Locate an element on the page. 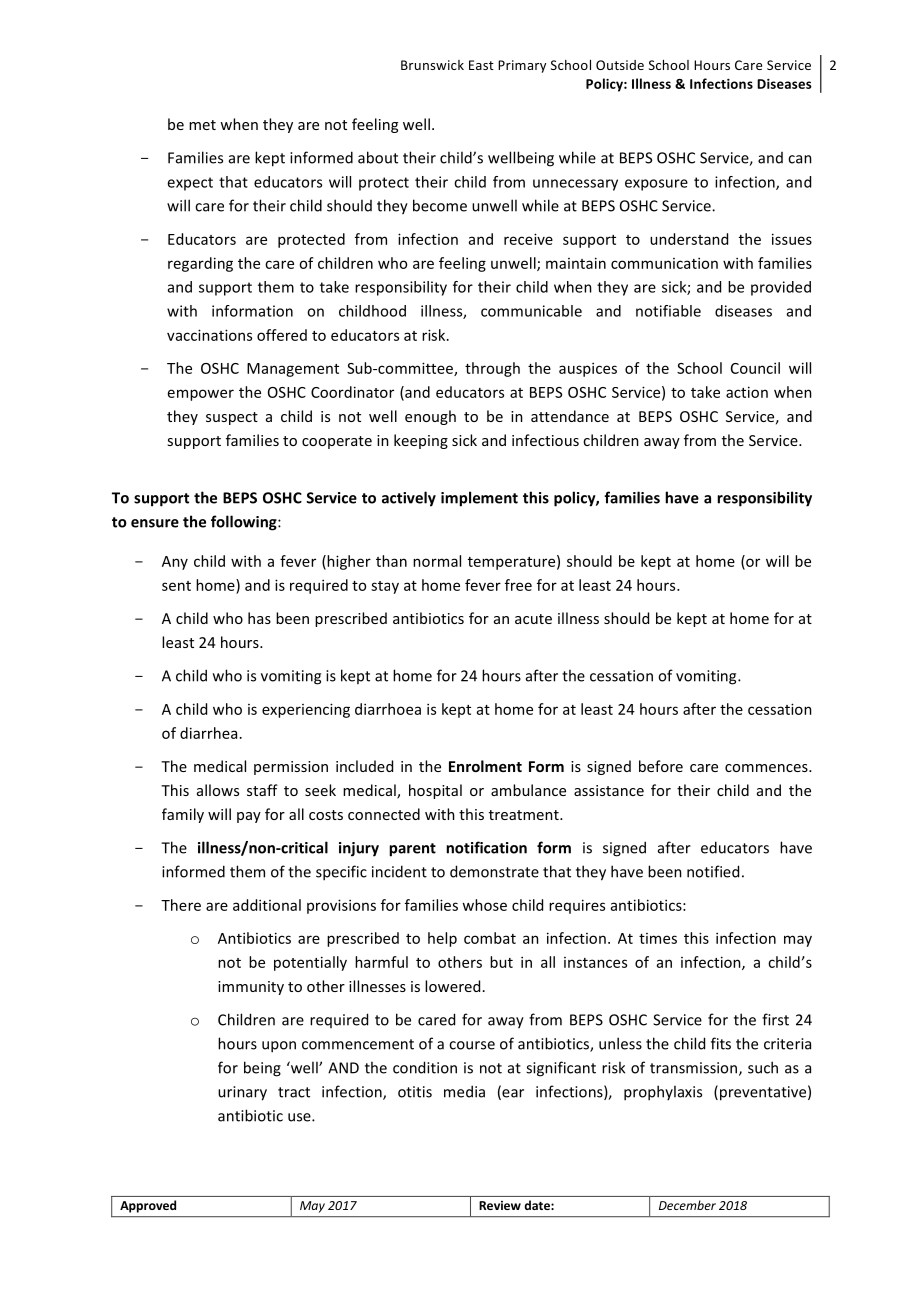 This page has width=924, height=1308. acute is located at coordinates (533, 619).
